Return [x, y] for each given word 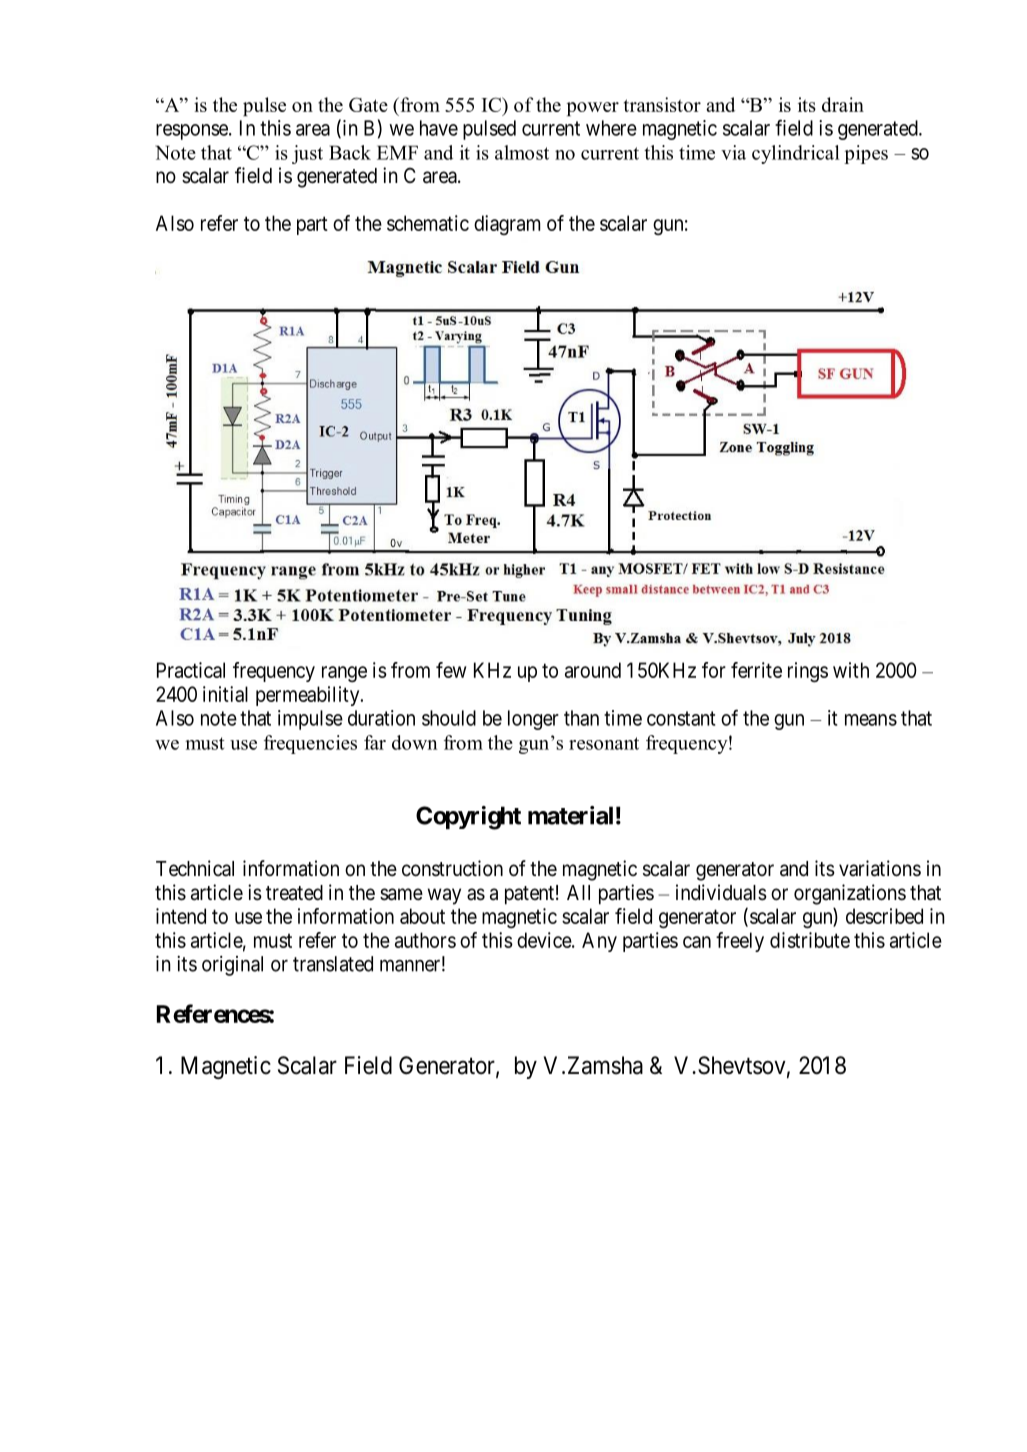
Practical [191, 670]
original [232, 966]
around [593, 670]
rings [808, 672]
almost [522, 152]
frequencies [310, 744]
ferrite [756, 670]
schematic [428, 223]
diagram [507, 225]
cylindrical [796, 154]
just [307, 154]
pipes [866, 154]
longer [533, 720]
